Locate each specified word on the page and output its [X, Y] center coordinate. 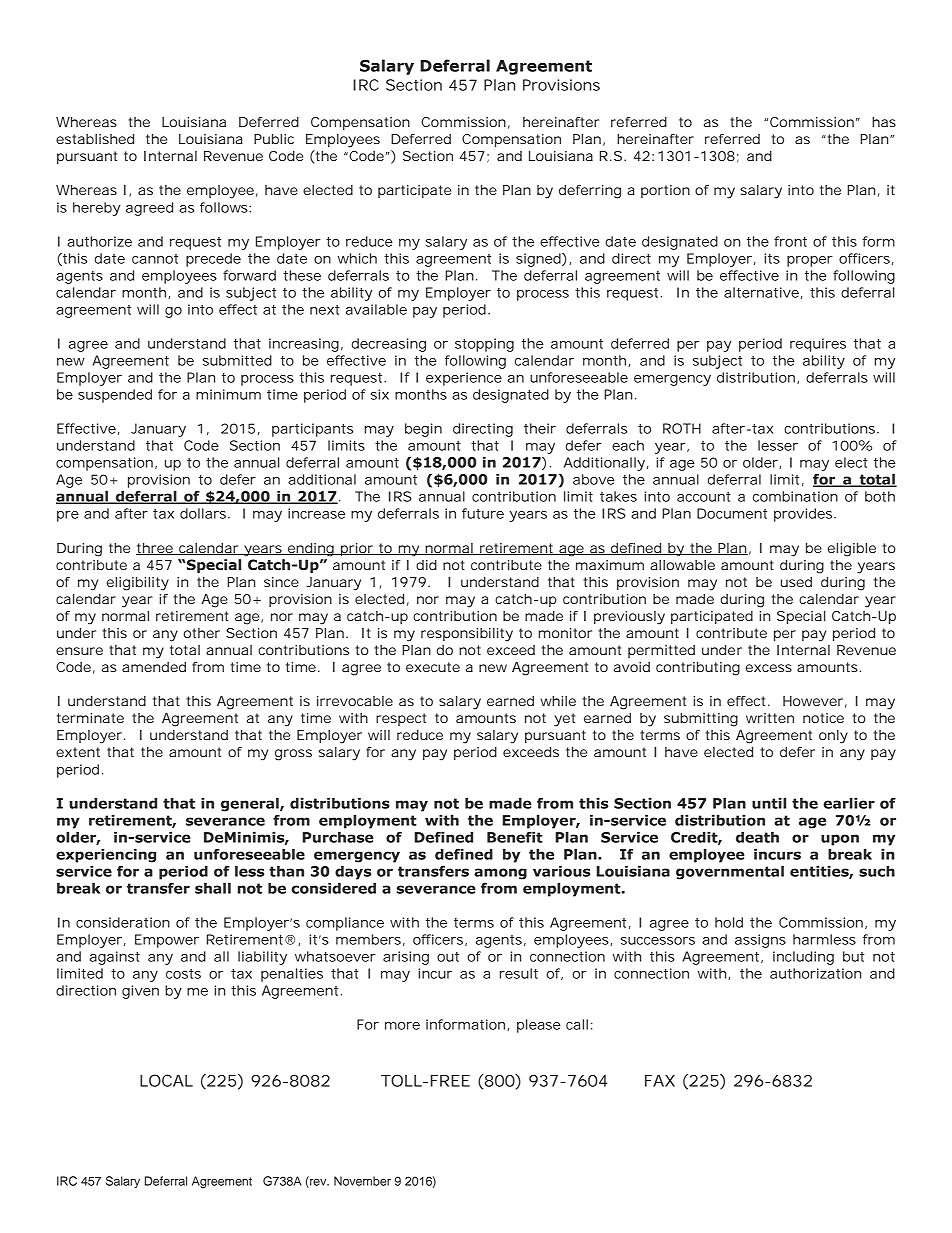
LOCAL [166, 1080]
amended [154, 667]
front [790, 241]
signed [539, 260]
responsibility [467, 635]
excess [769, 668]
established [95, 139]
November [362, 1181]
